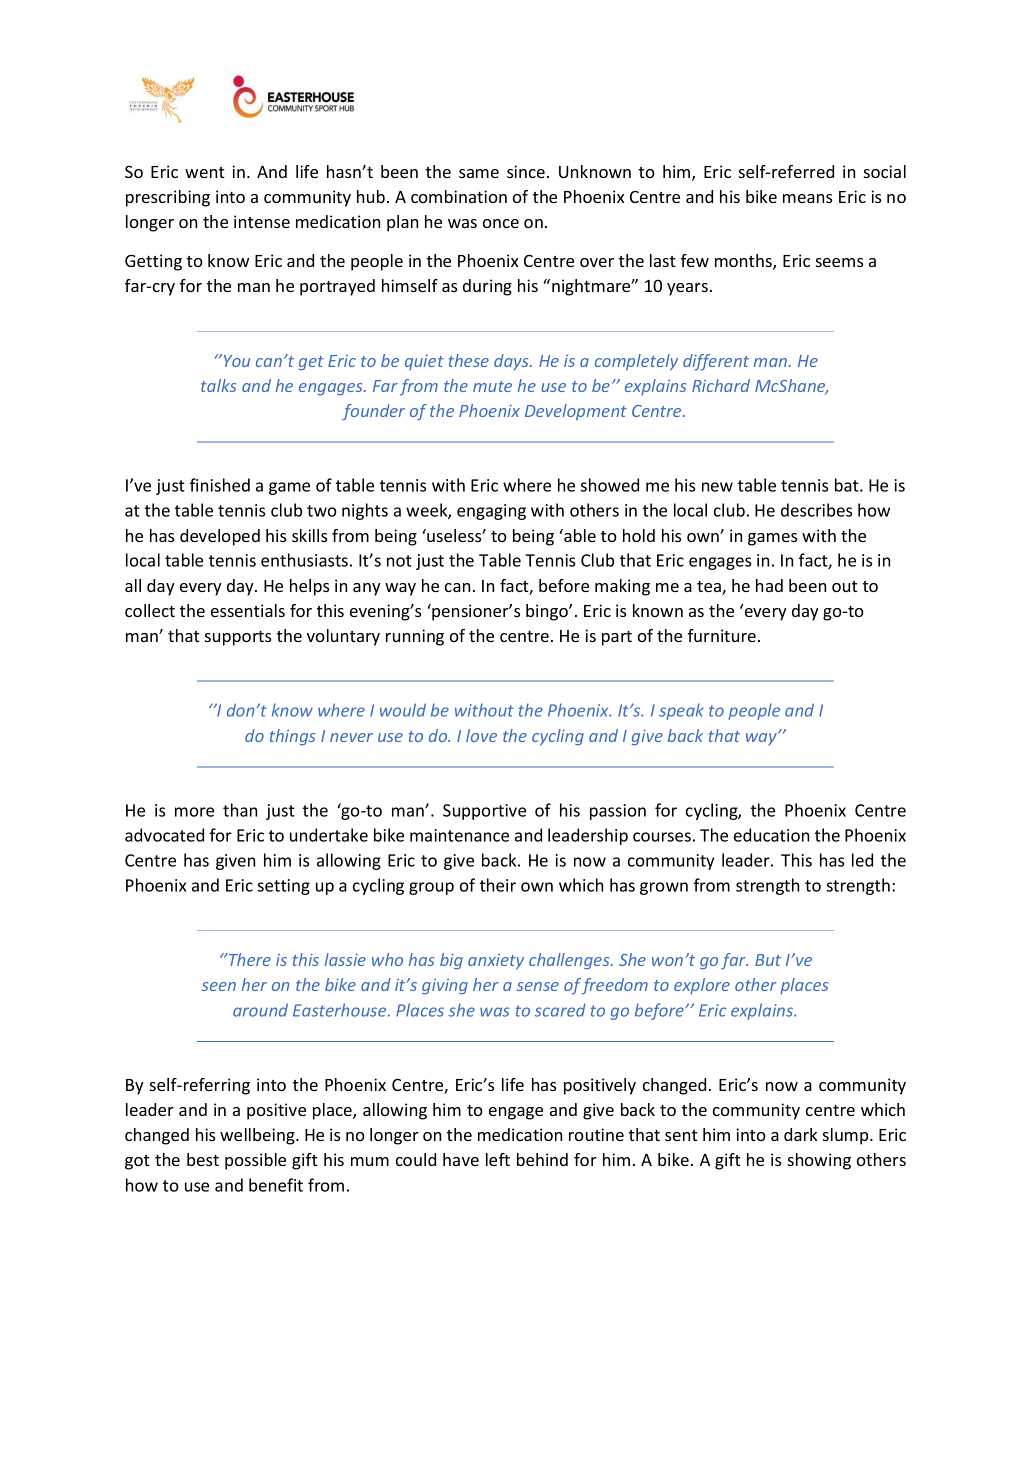 The width and height of the document is (1031, 1459). What do you see at coordinates (238, 638) in the document?
I see `supports` at bounding box center [238, 638].
